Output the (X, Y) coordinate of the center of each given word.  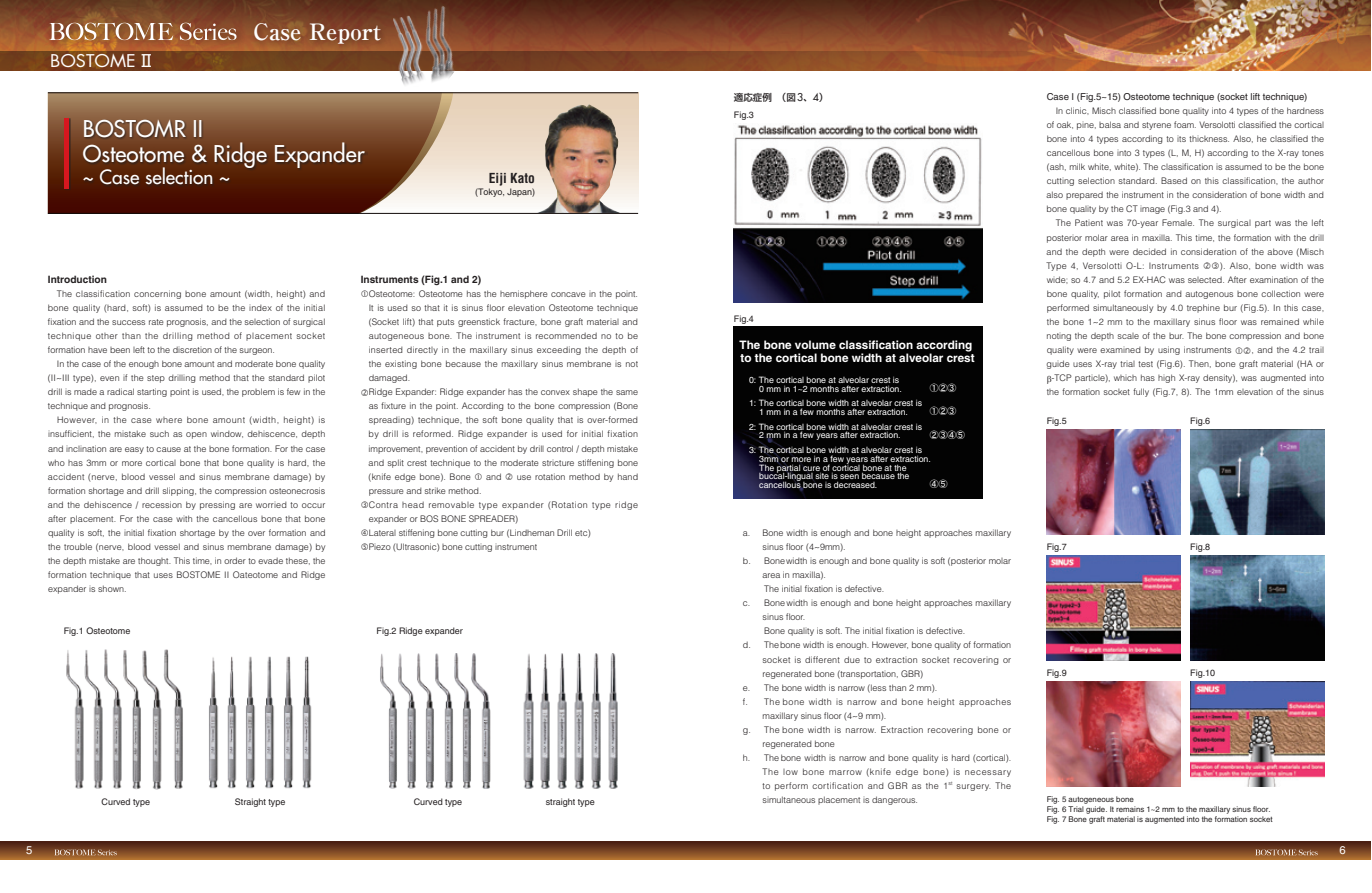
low (790, 772)
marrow (845, 772)
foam (1185, 124)
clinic (1077, 111)
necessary (988, 773)
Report (345, 33)
